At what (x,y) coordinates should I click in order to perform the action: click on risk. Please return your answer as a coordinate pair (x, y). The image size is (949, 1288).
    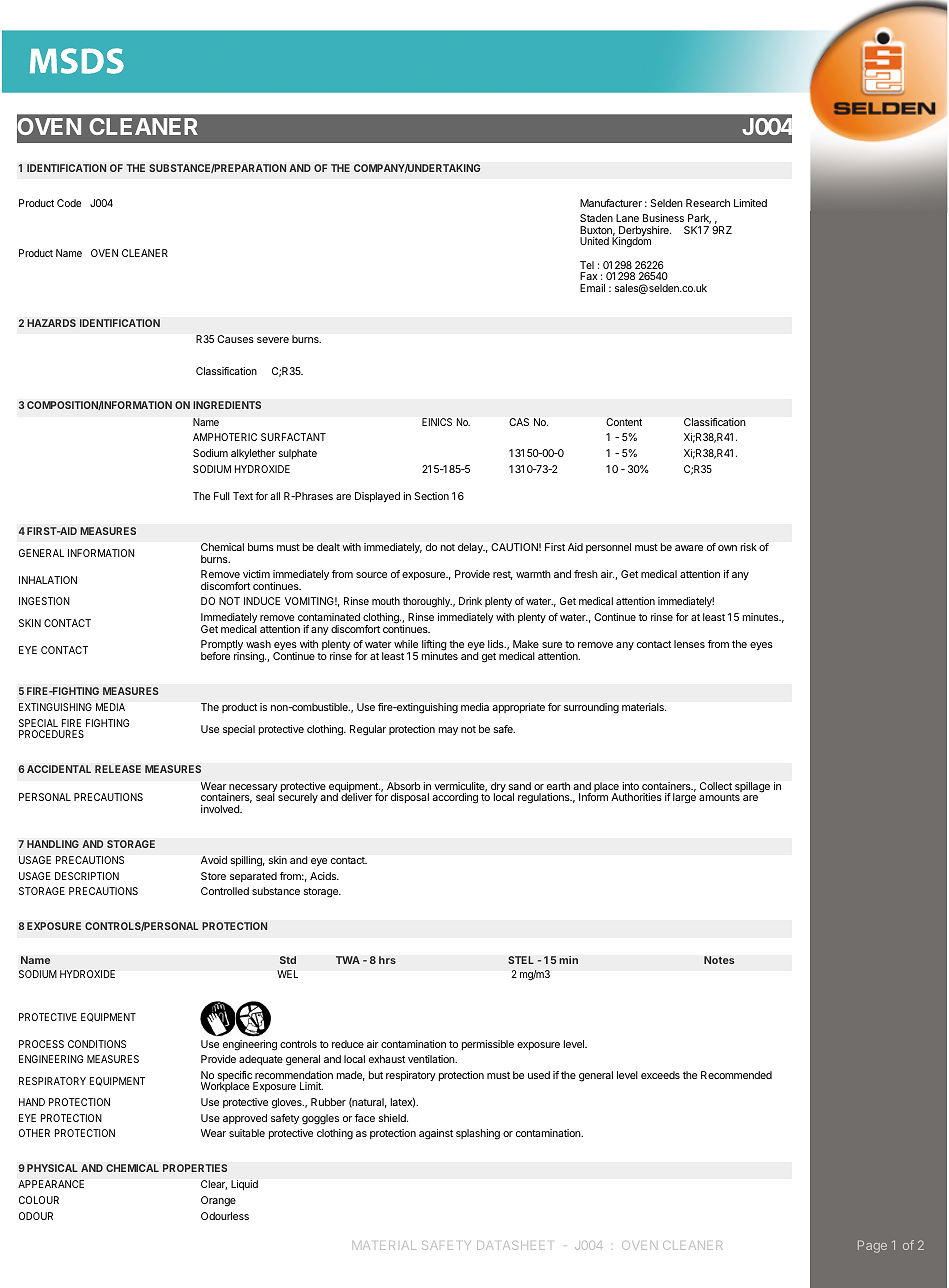
    Looking at the image, I should click on (749, 547).
